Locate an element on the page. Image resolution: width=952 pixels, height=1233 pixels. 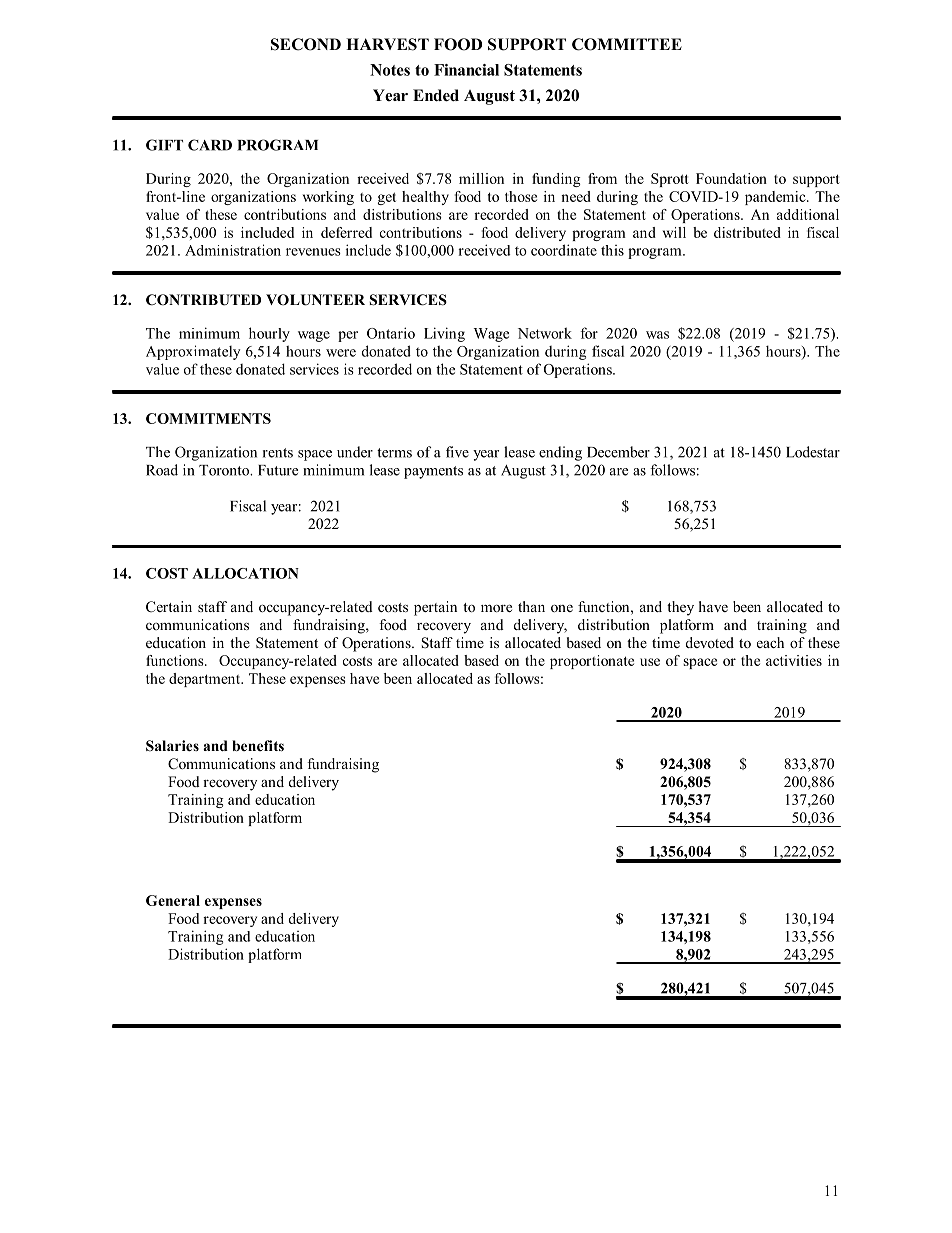
COMMITMENTS is located at coordinates (208, 418).
